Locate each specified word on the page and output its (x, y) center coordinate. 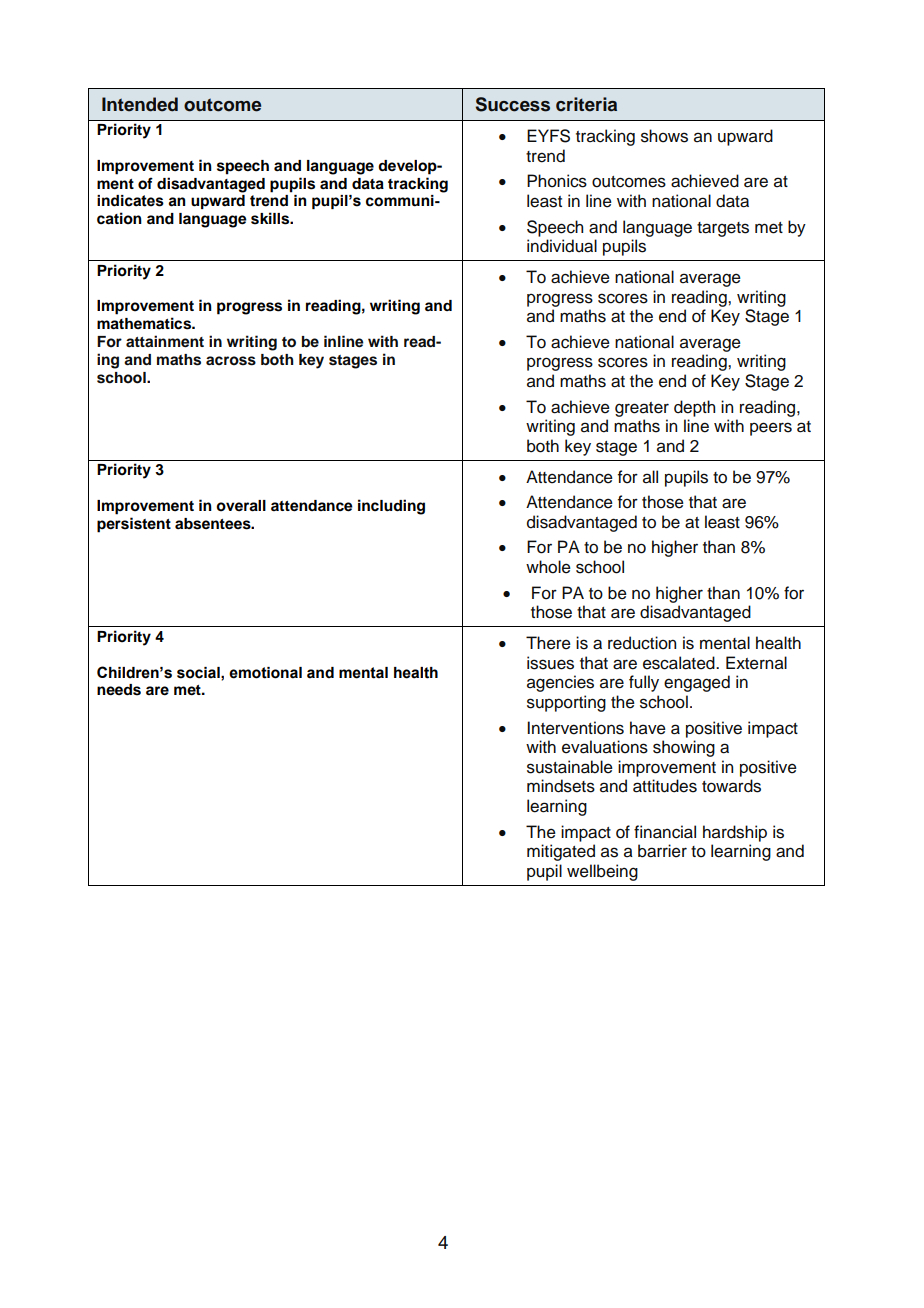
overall (241, 506)
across (231, 361)
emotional (265, 673)
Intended (140, 104)
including (391, 507)
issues (550, 663)
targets (723, 229)
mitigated (561, 852)
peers (771, 429)
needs (119, 690)
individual (562, 246)
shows (664, 136)
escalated (680, 663)
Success (513, 104)
